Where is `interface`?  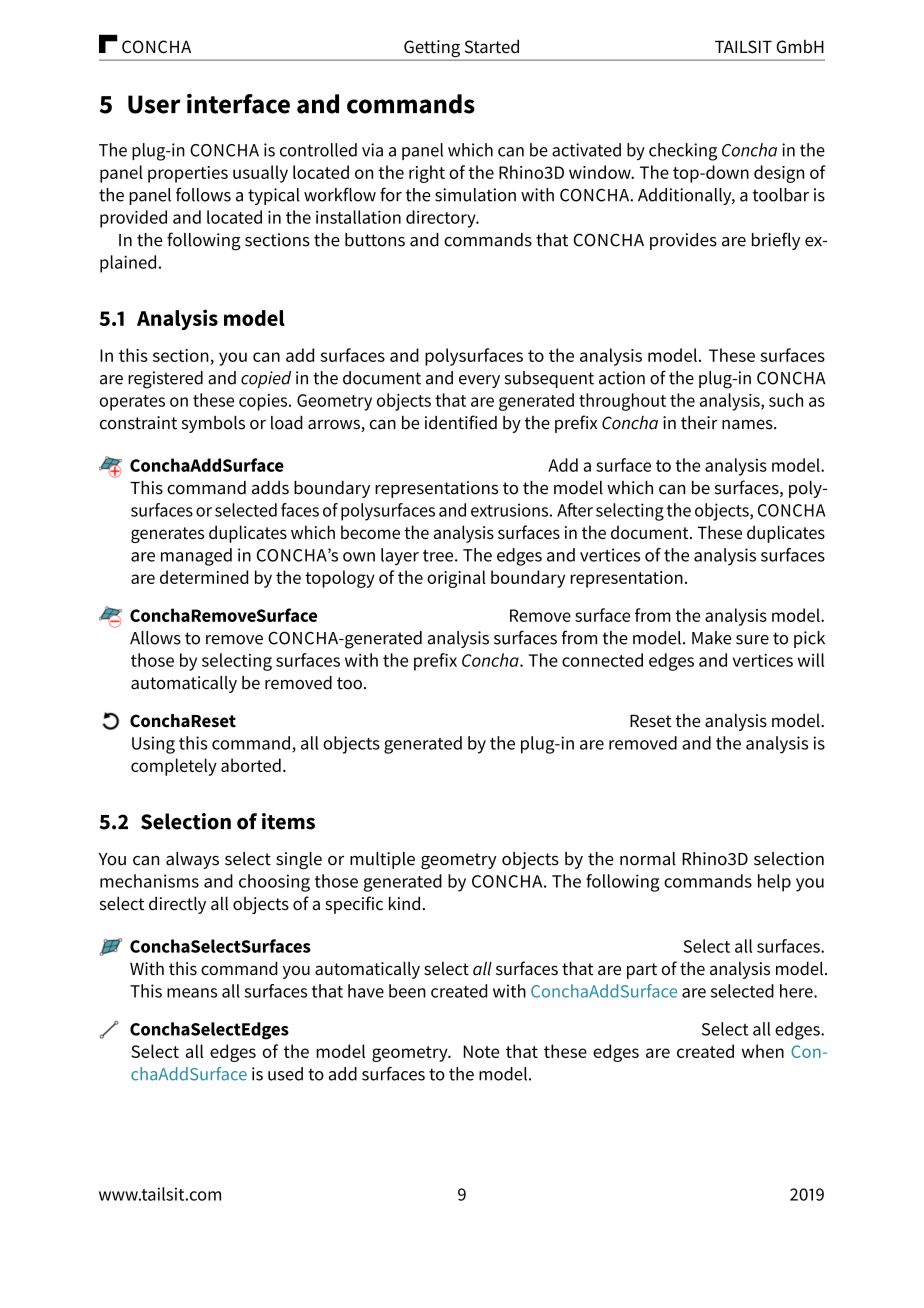
interface is located at coordinates (238, 104).
